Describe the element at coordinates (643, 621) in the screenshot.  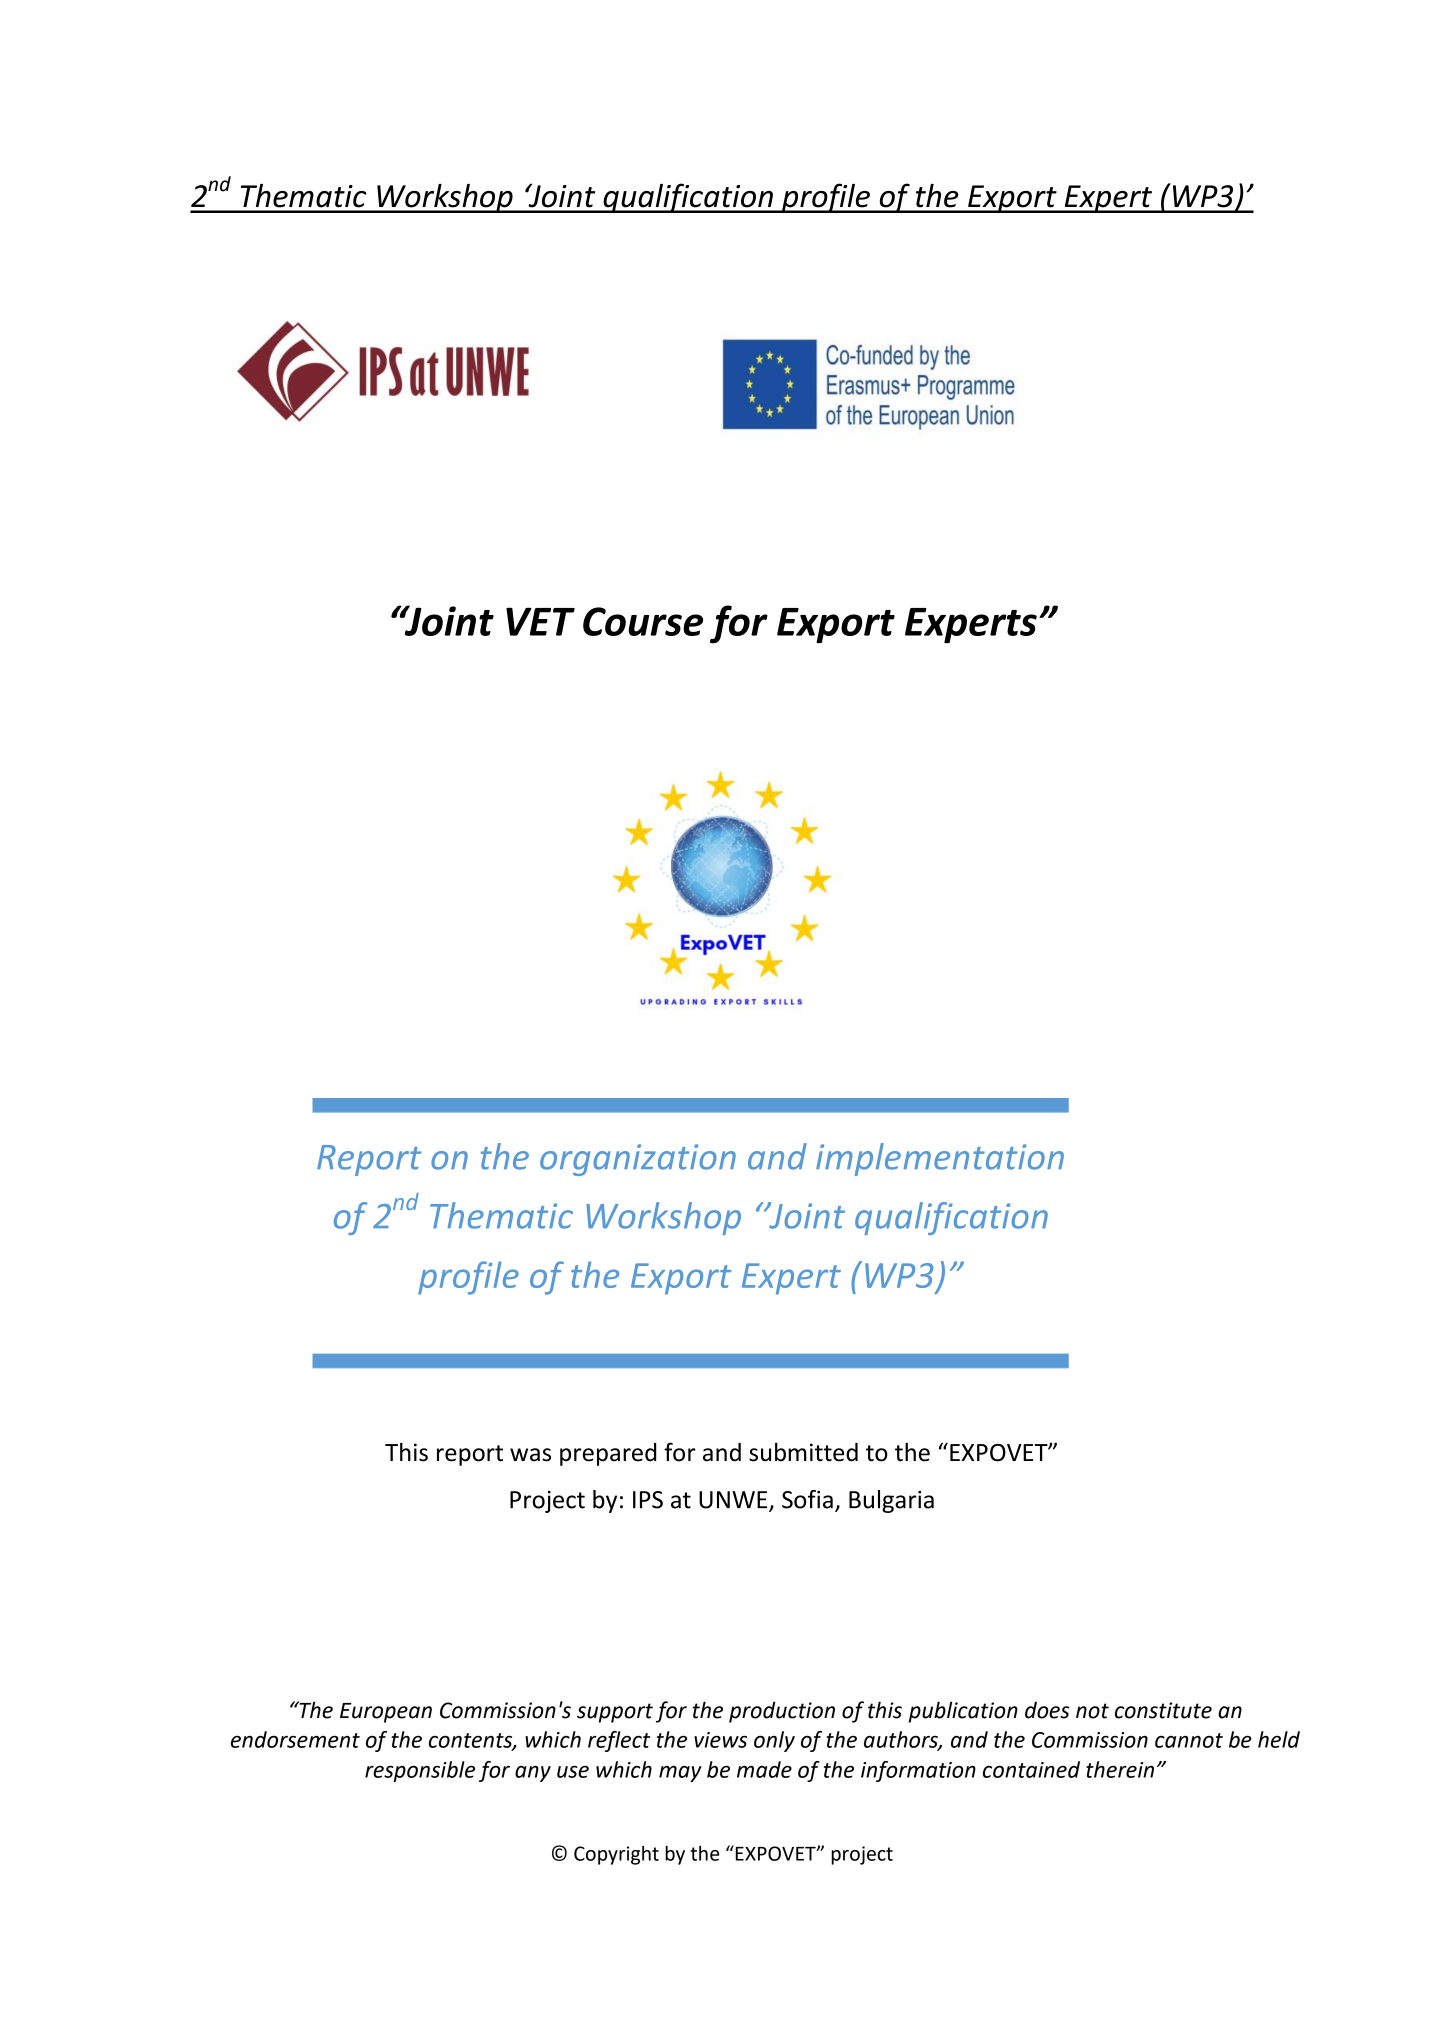
I see `Course` at that location.
